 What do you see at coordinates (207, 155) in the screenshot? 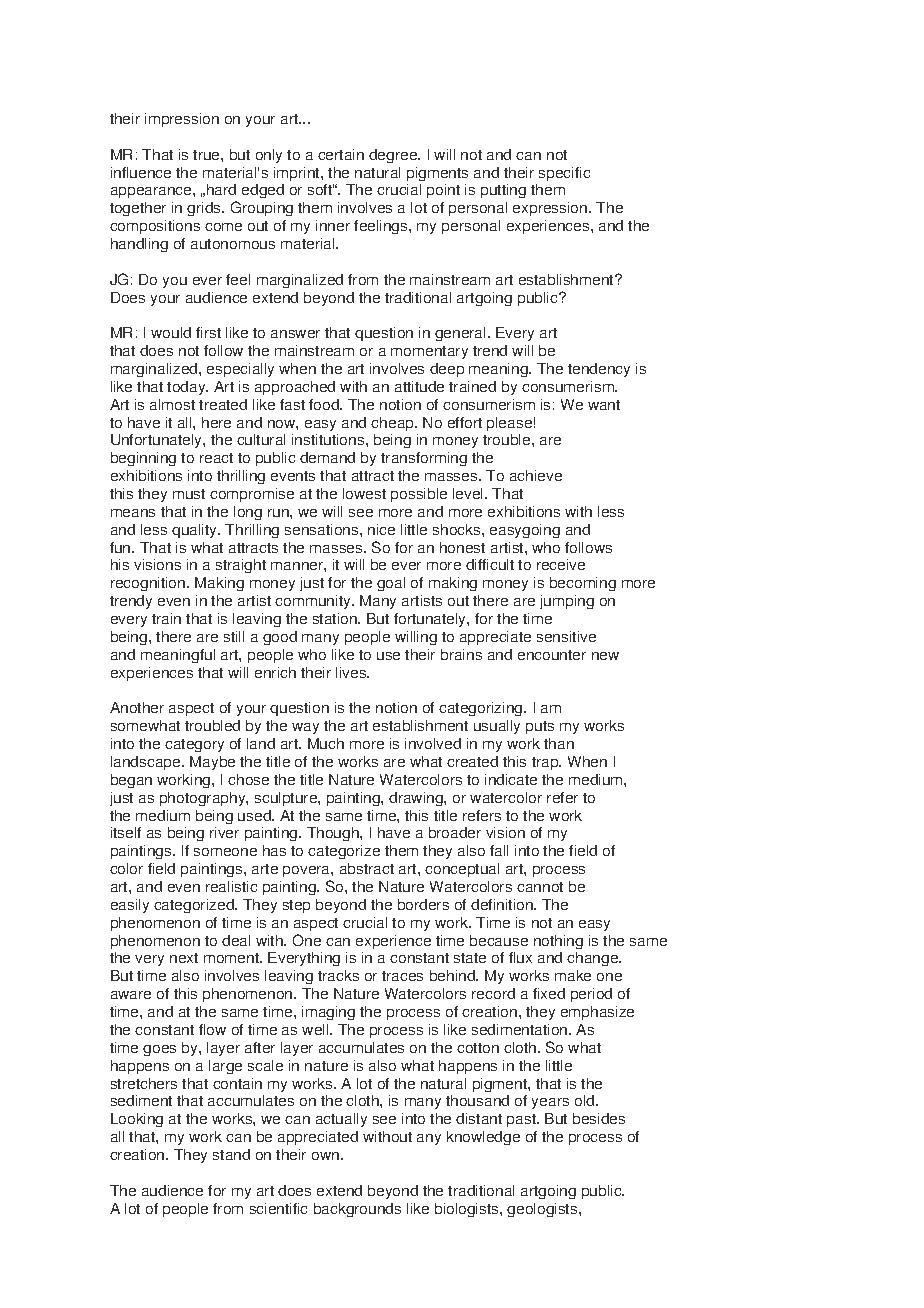
I see `true` at bounding box center [207, 155].
